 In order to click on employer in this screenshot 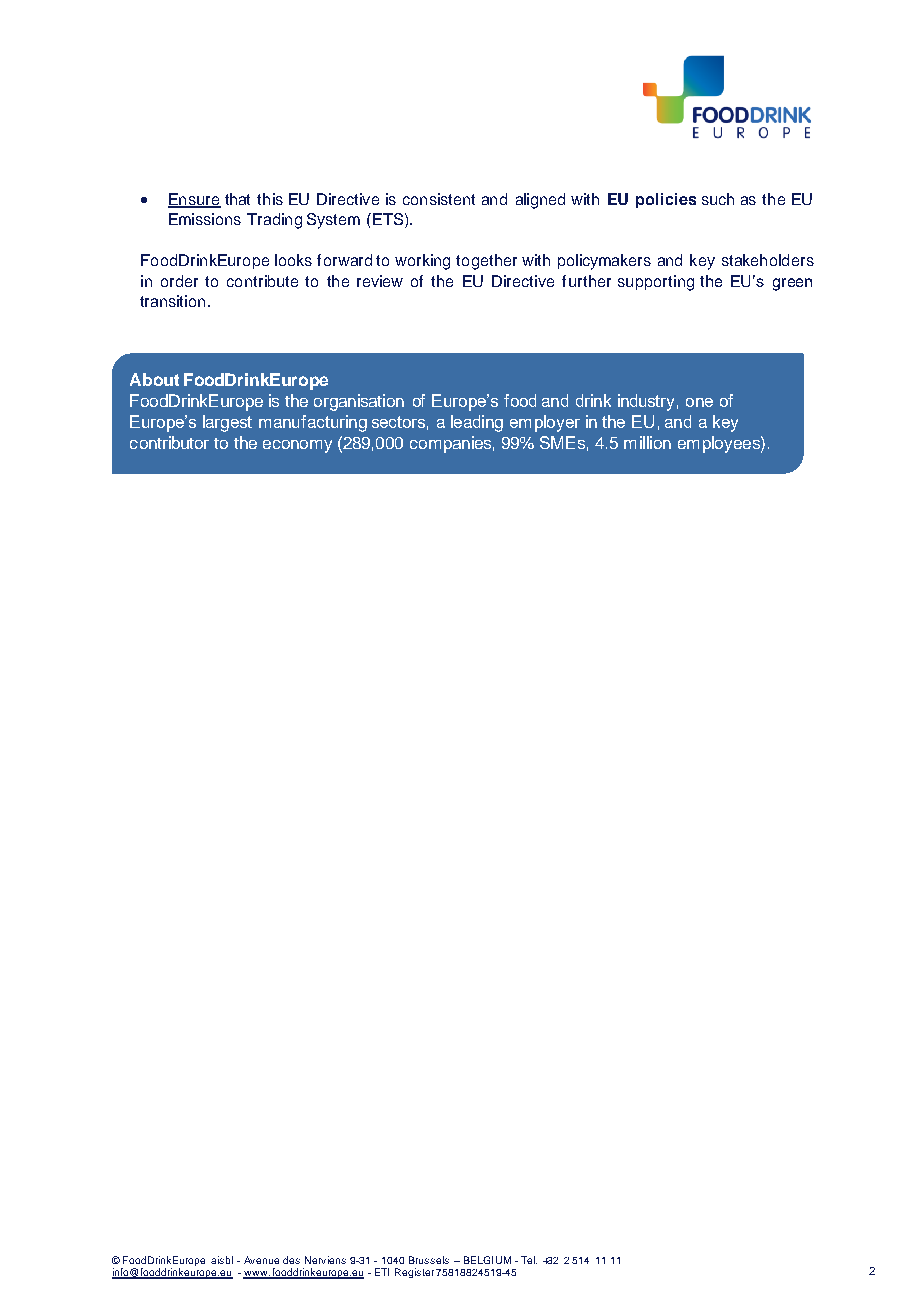, I will do `click(545, 423)`.
